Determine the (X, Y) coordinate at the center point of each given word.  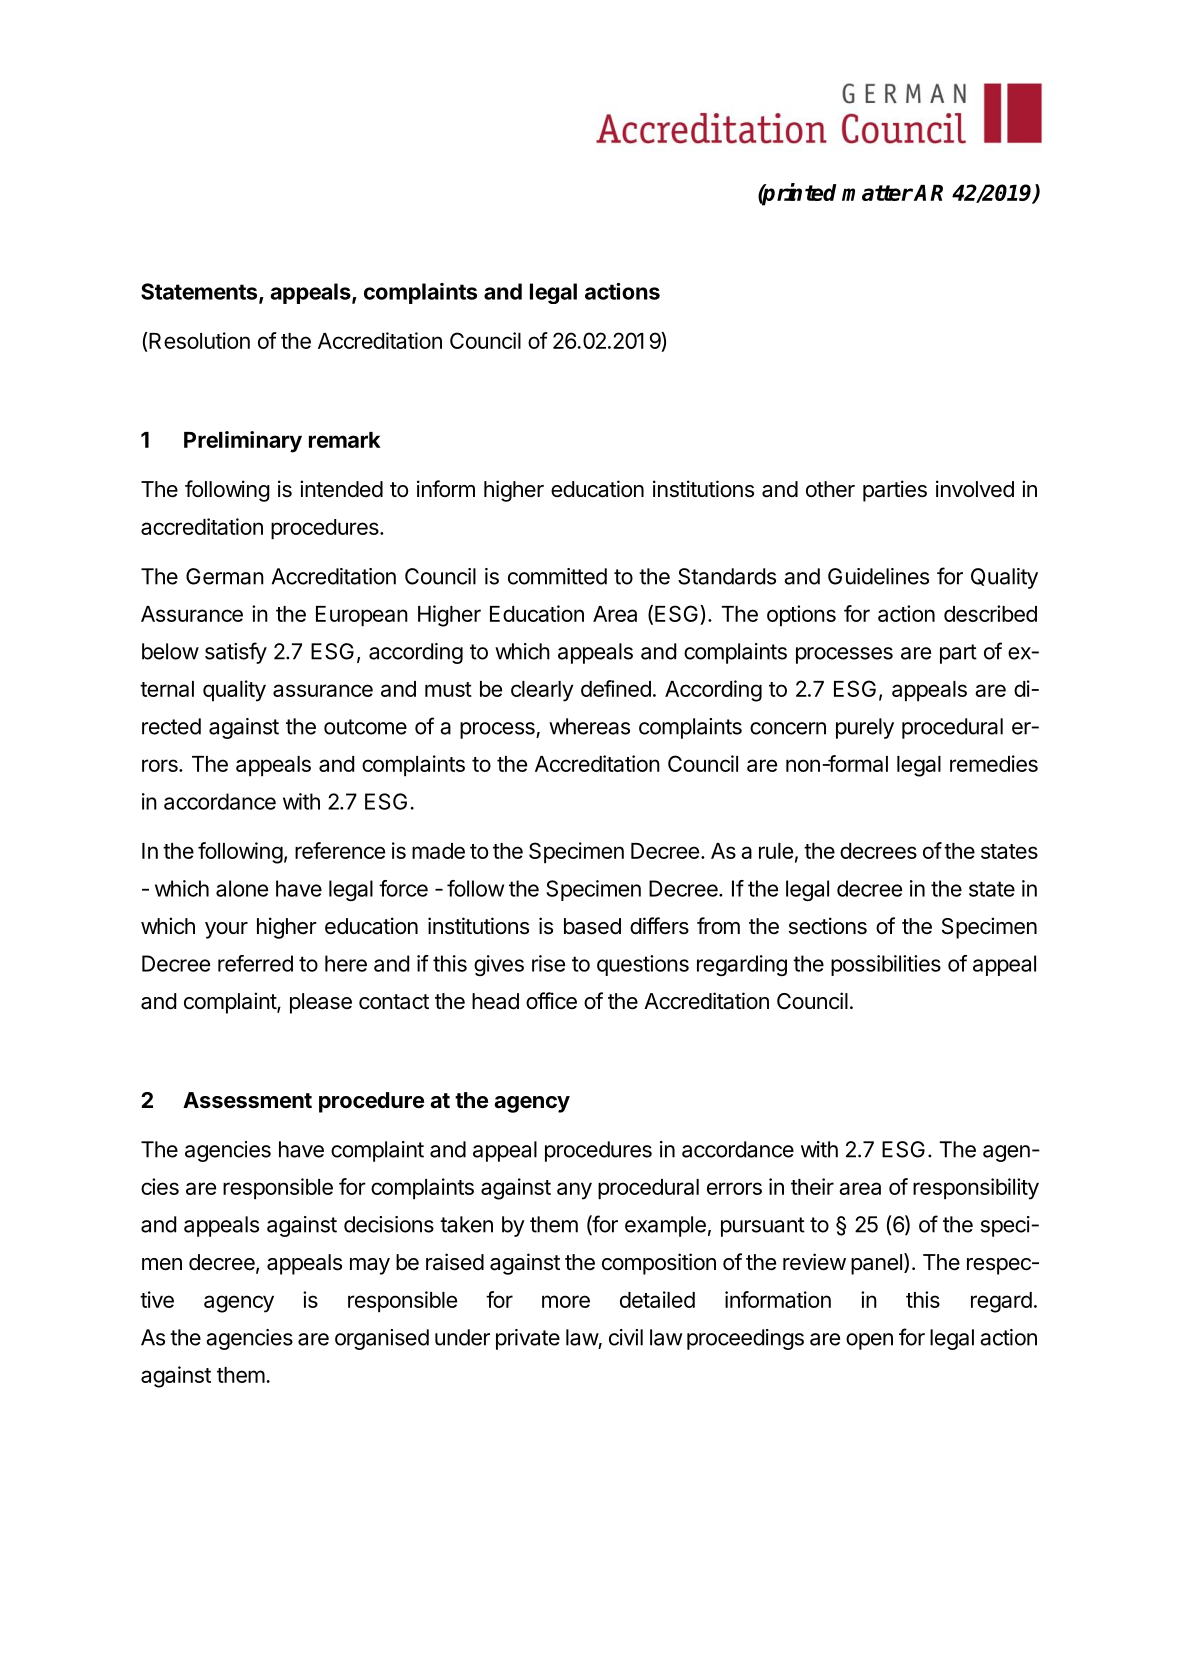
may (370, 1266)
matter (877, 193)
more (566, 1301)
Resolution (198, 342)
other (830, 489)
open (869, 1341)
